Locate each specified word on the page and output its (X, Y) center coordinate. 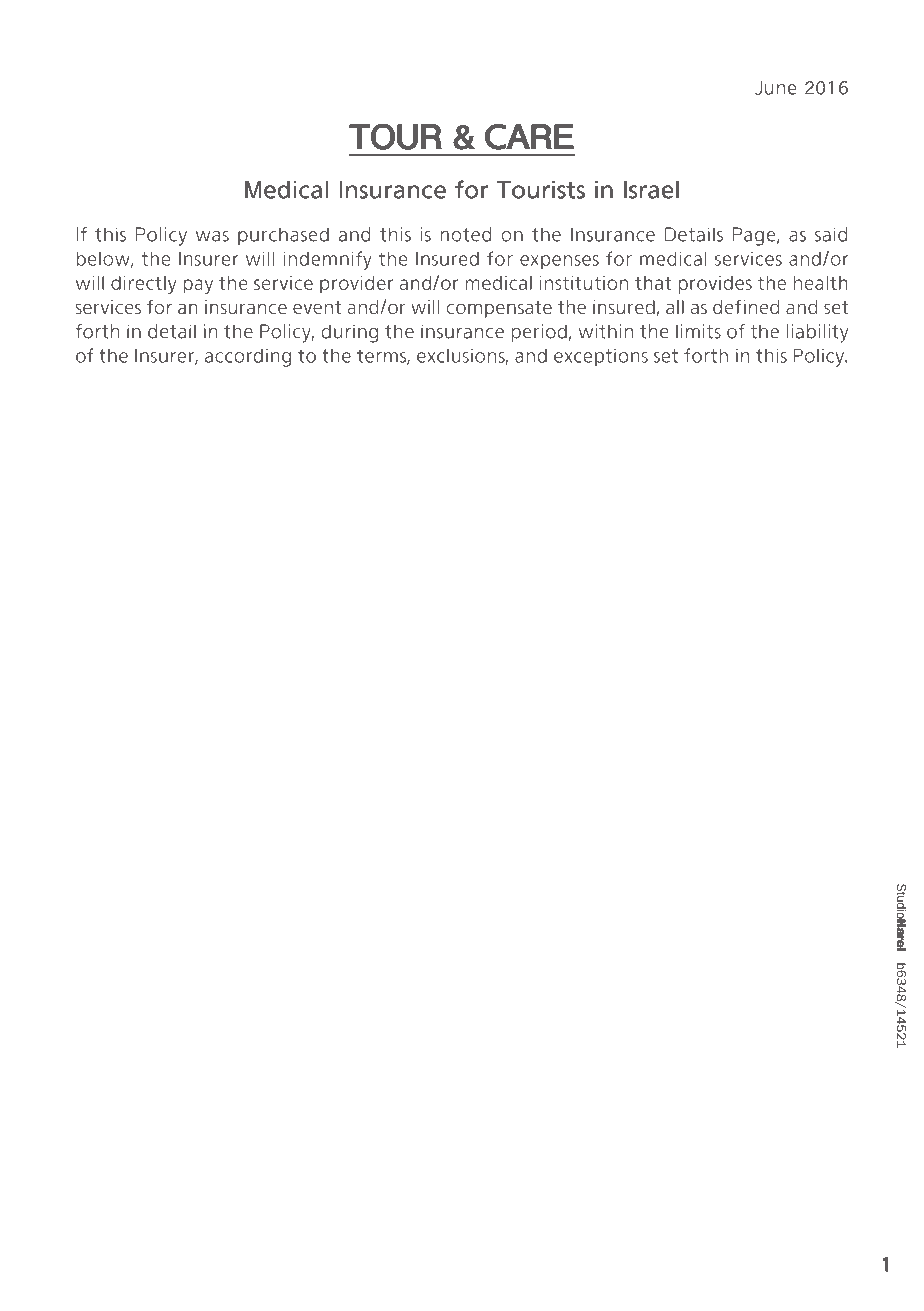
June (775, 87)
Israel (651, 190)
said (831, 234)
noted (466, 234)
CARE (529, 137)
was (212, 236)
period (539, 333)
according (248, 358)
